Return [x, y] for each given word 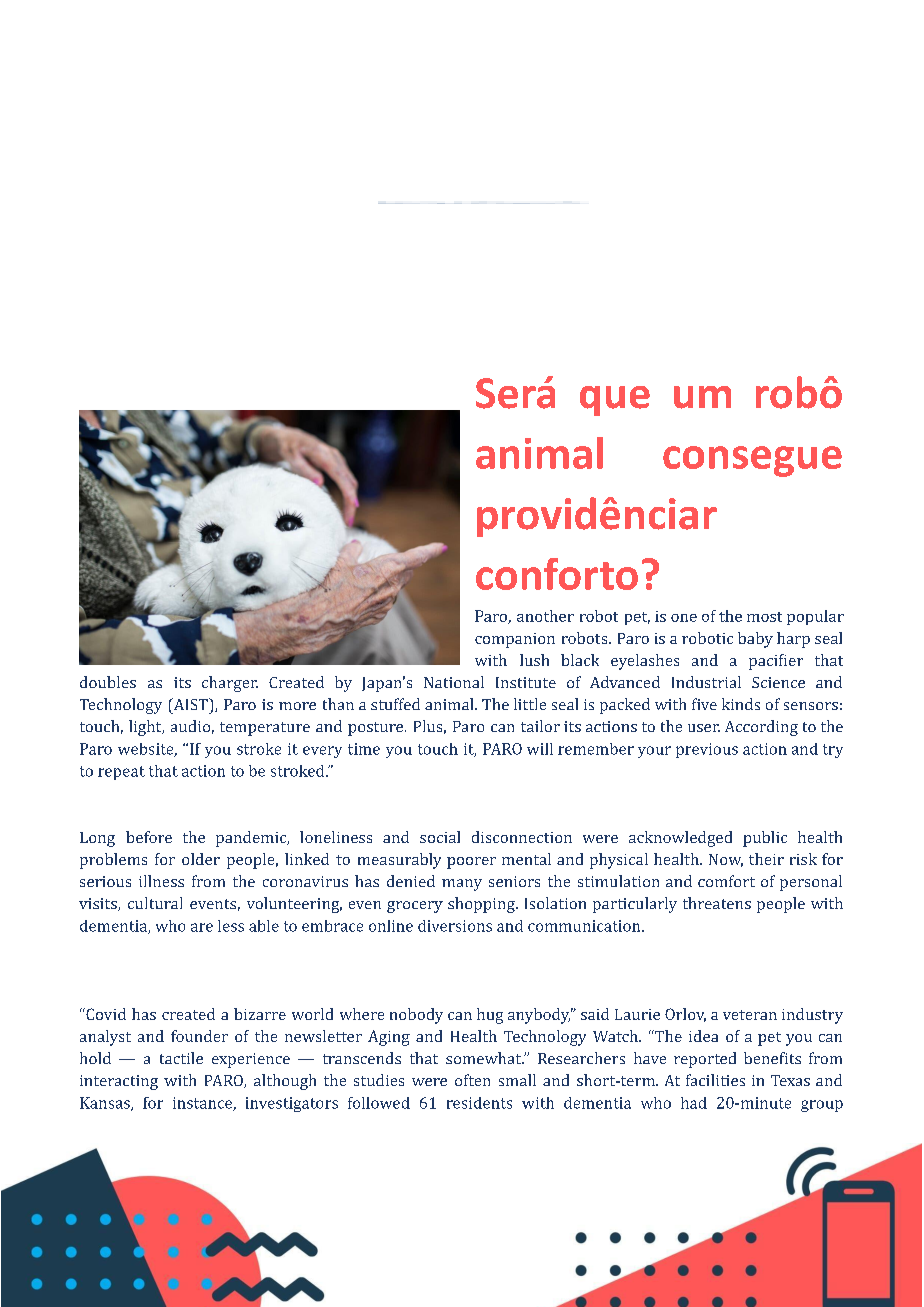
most [764, 617]
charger [230, 684]
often [472, 1080]
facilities [715, 1080]
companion [515, 640]
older [201, 859]
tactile [181, 1058]
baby [755, 640]
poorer [471, 863]
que [615, 401]
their [766, 859]
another [545, 616]
